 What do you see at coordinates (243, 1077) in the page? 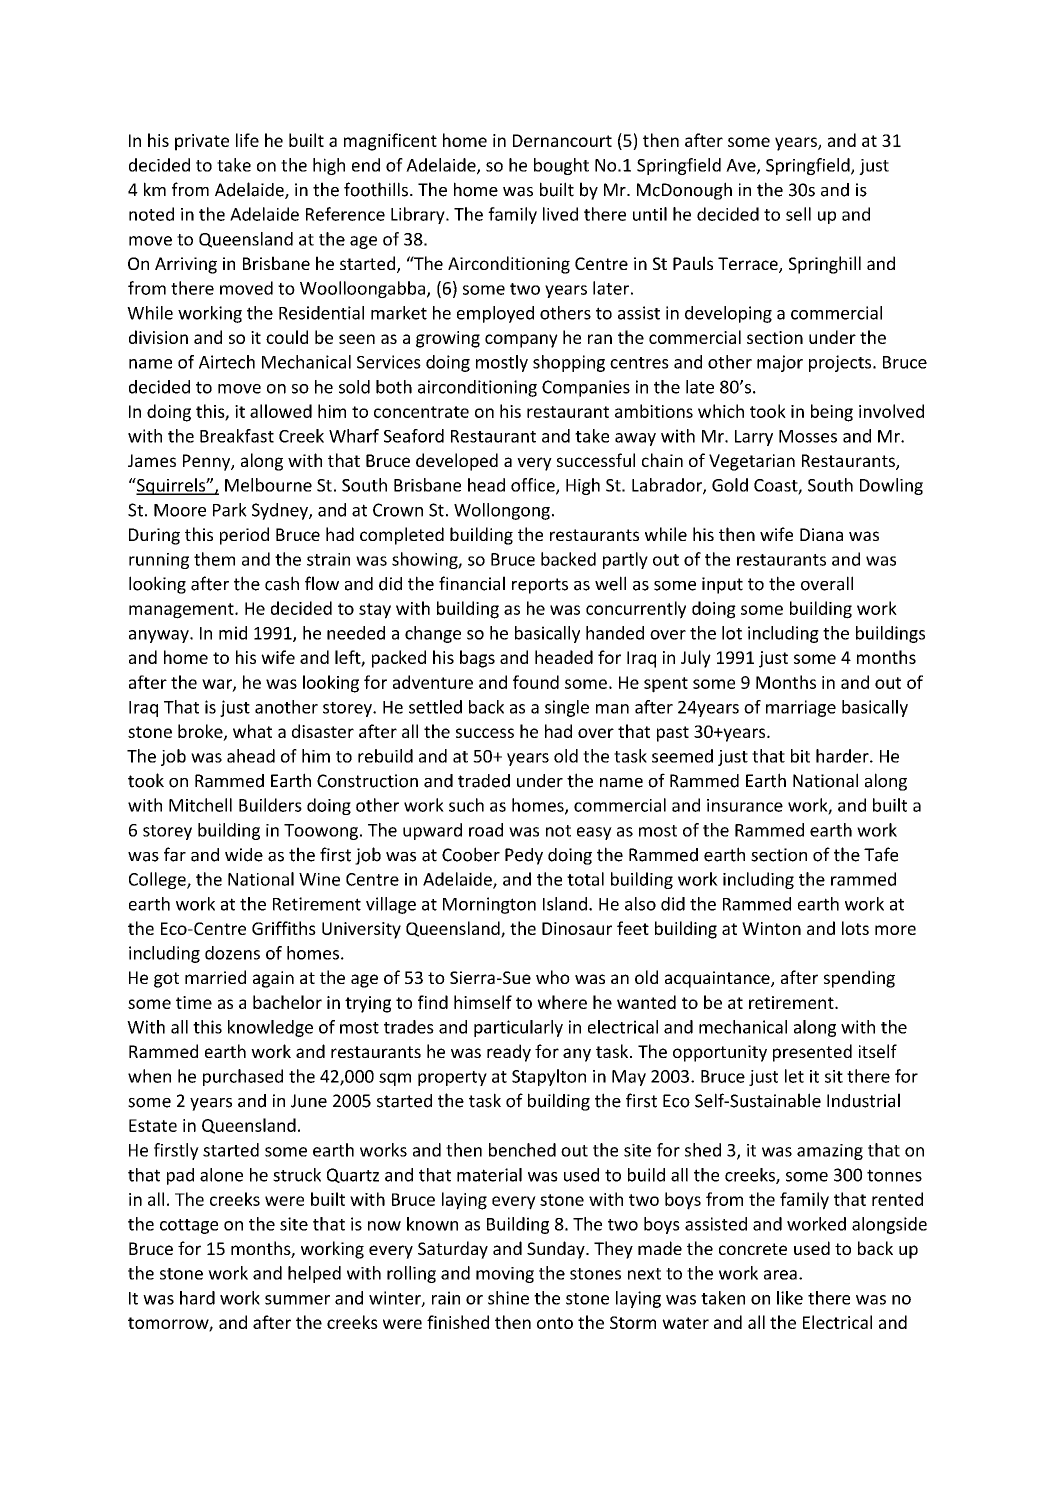
I see `purchased` at bounding box center [243, 1077].
